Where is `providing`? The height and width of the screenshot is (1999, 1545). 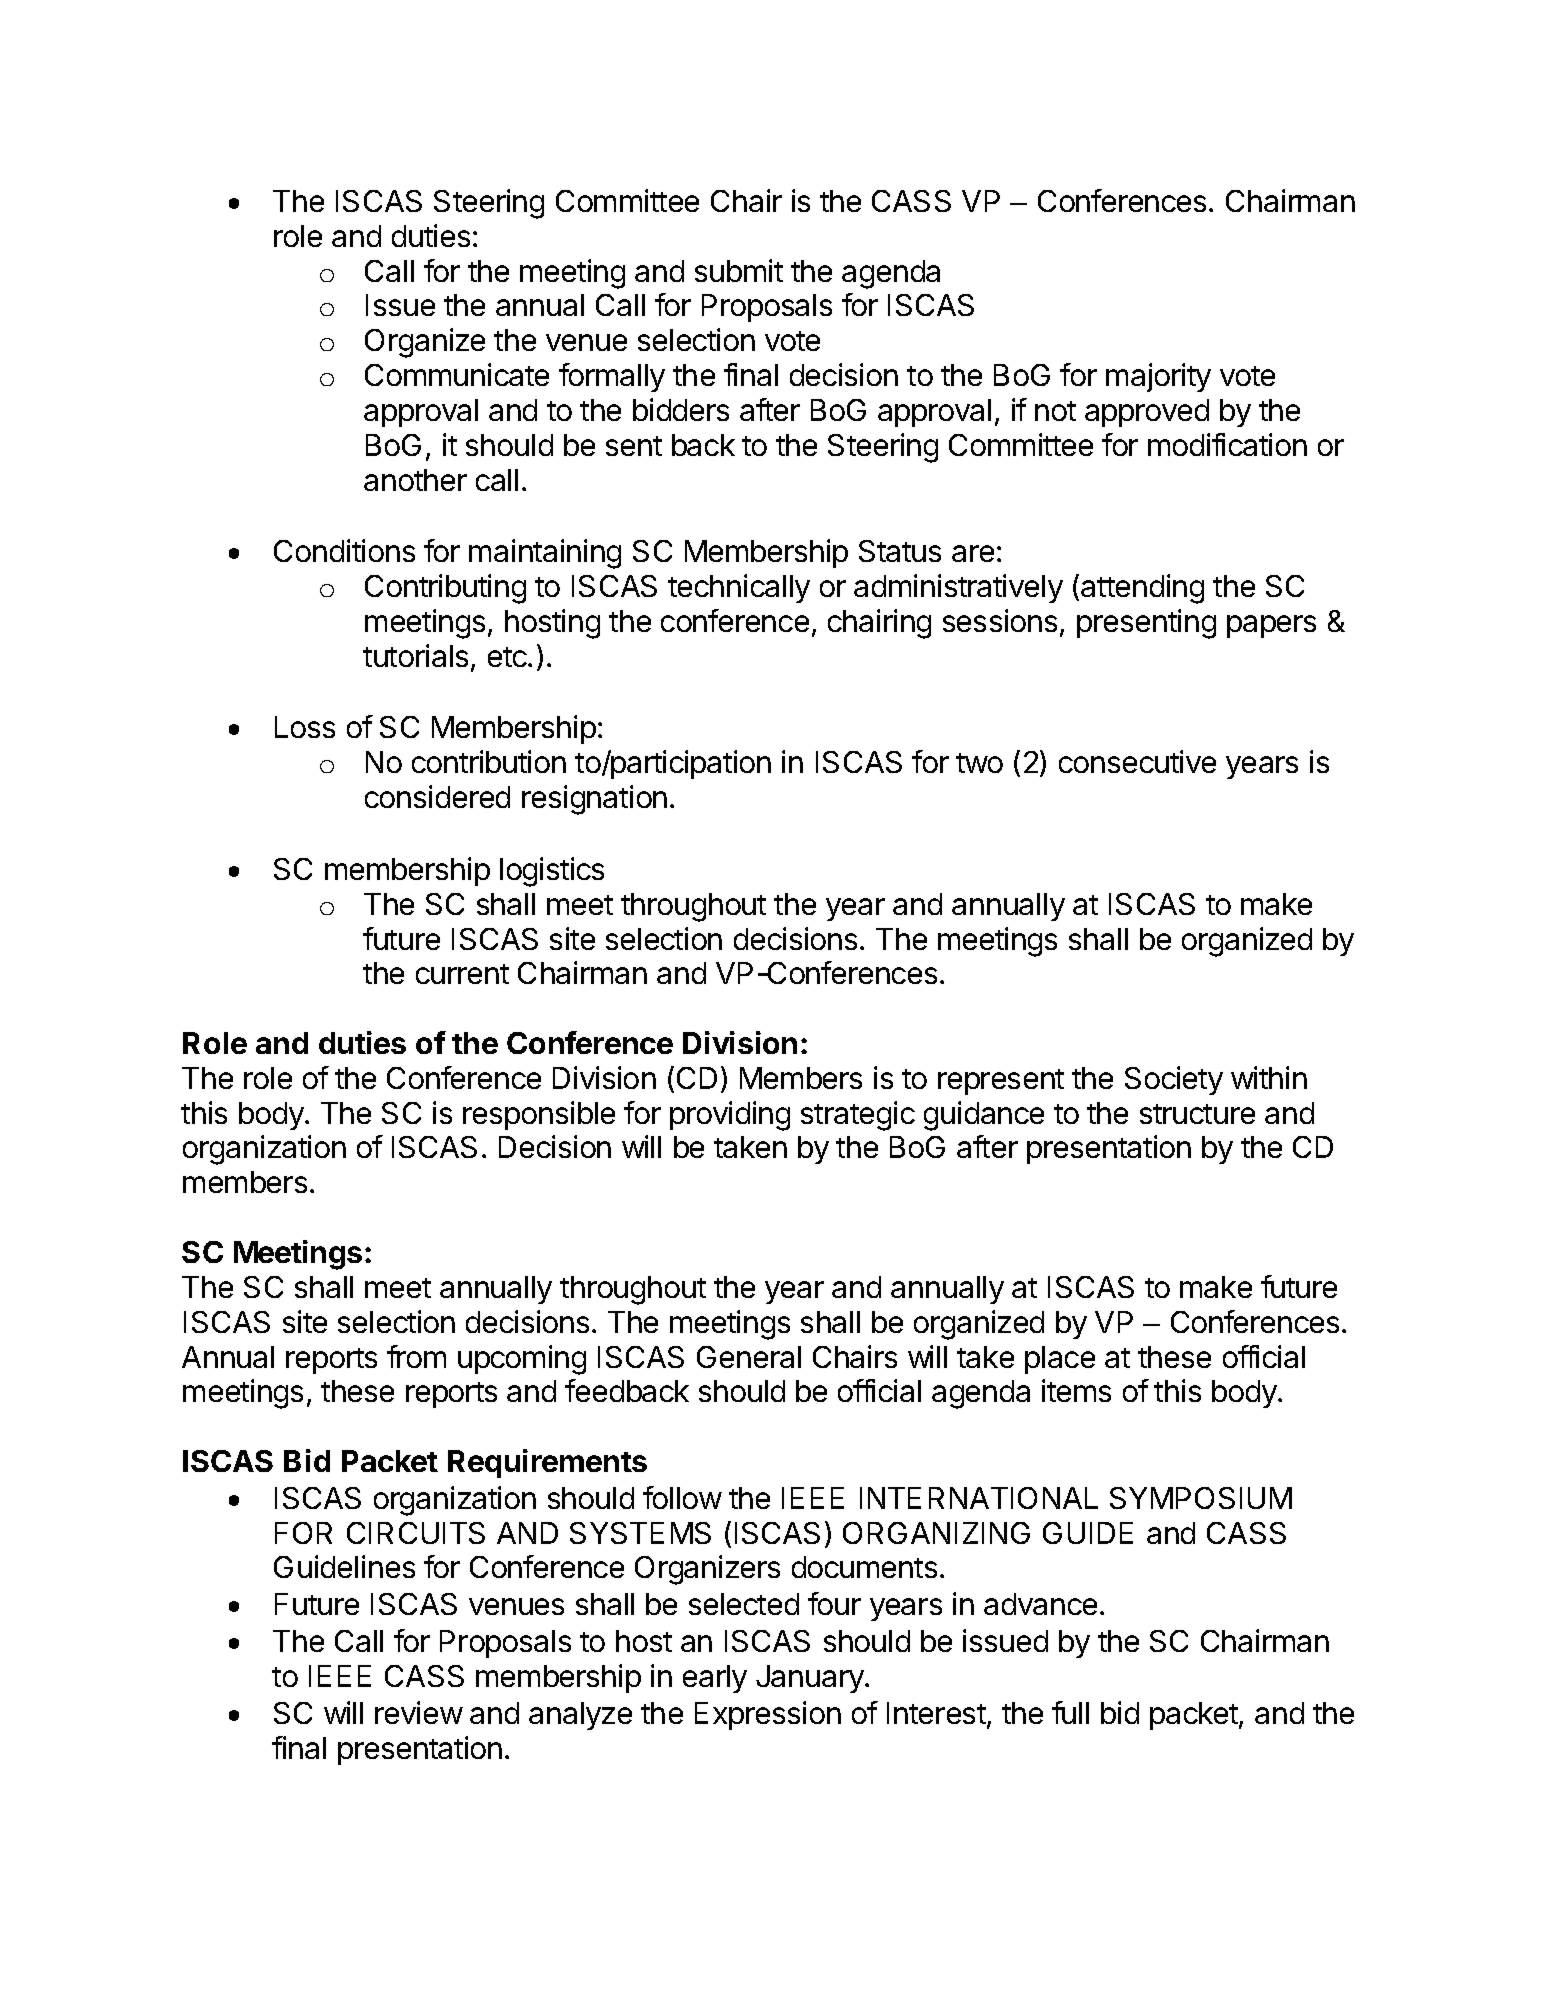 providing is located at coordinates (730, 1116).
